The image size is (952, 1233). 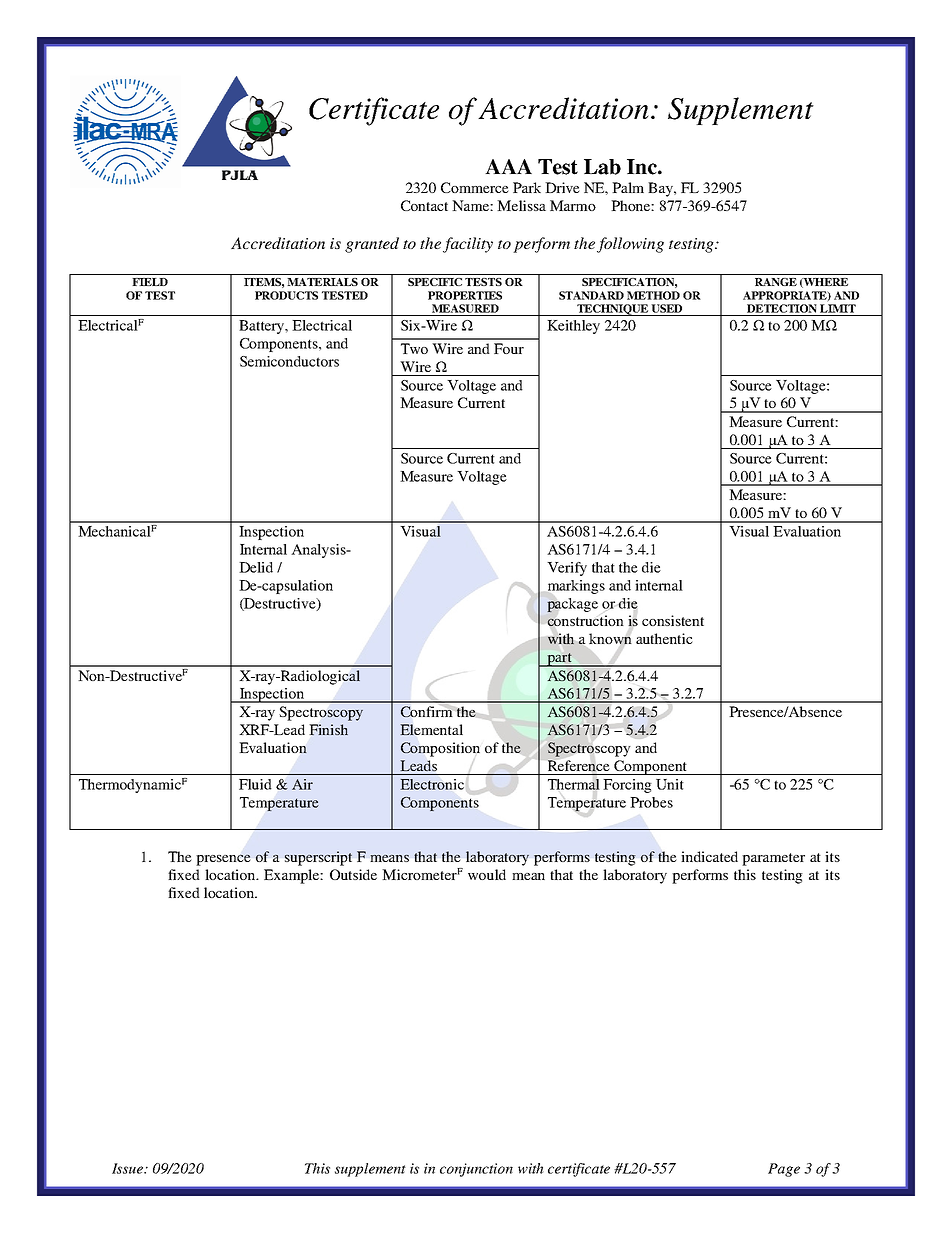 I want to click on Inc, so click(x=643, y=167).
